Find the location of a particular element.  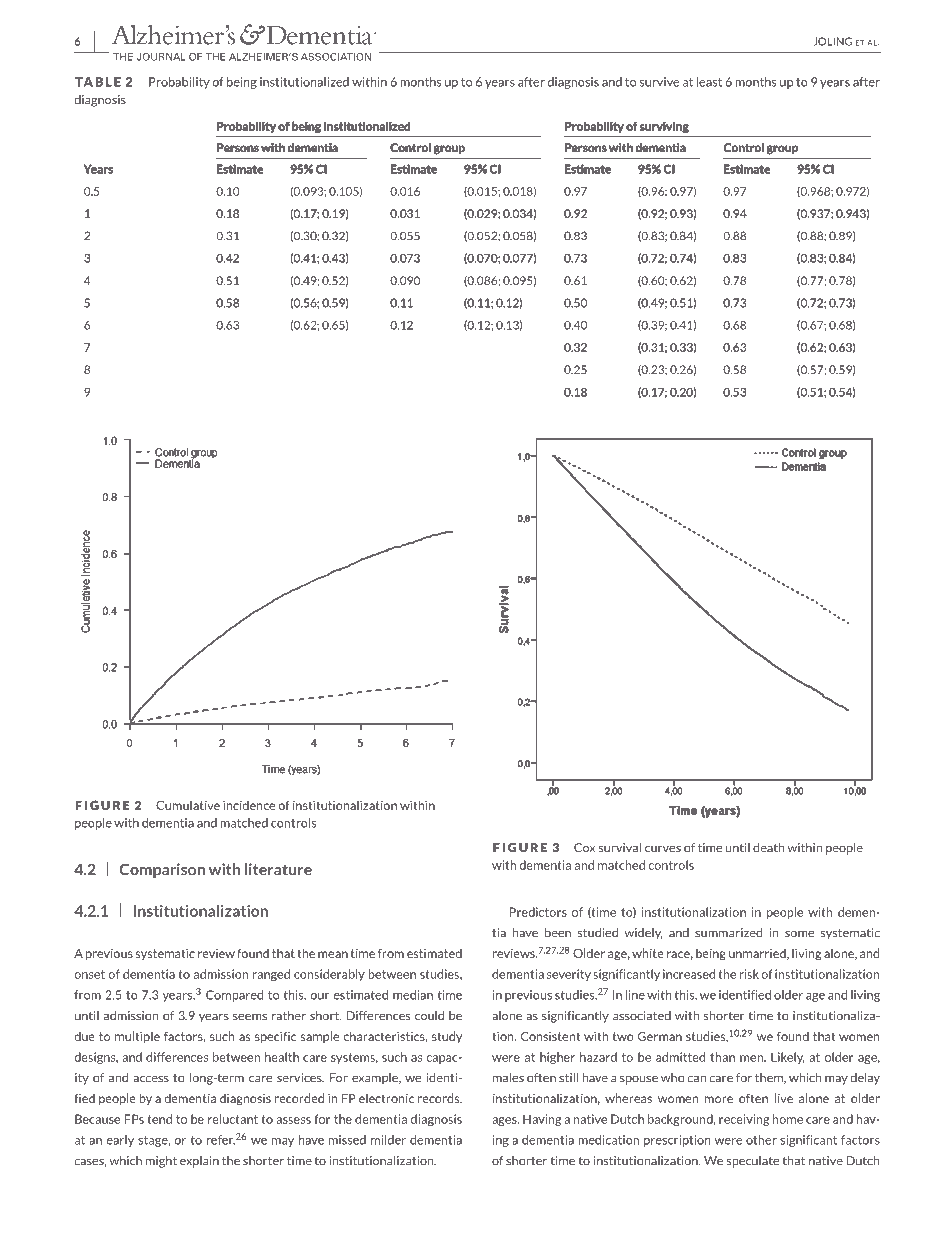

Cumulative is located at coordinates (188, 805).
